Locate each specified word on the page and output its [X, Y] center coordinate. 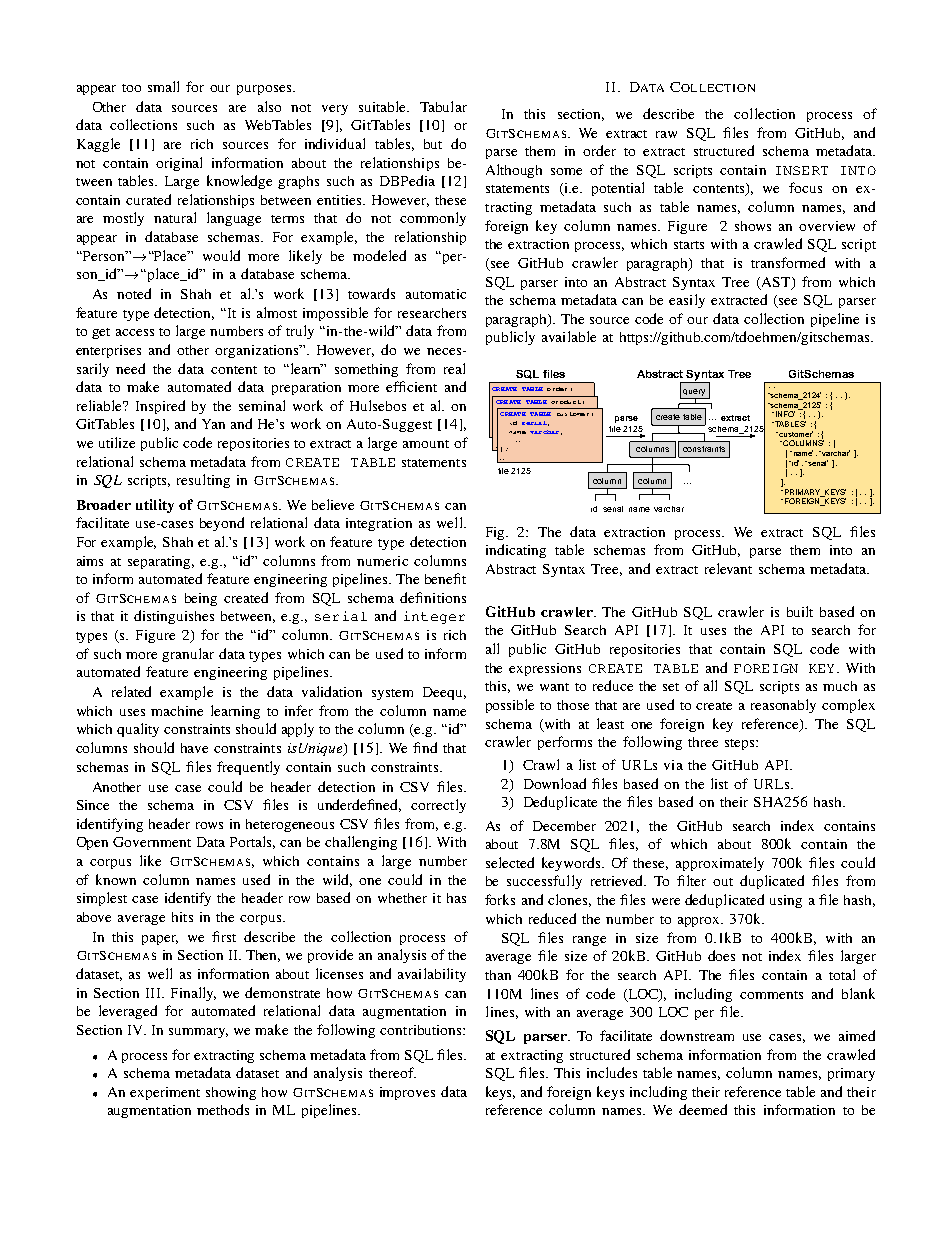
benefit [445, 578]
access [135, 332]
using [786, 901]
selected [510, 862]
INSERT [802, 170]
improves [407, 1093]
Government [152, 842]
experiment [165, 1093]
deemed [703, 1109]
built [800, 611]
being [201, 599]
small [163, 86]
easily [687, 301]
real [454, 368]
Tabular [443, 106]
